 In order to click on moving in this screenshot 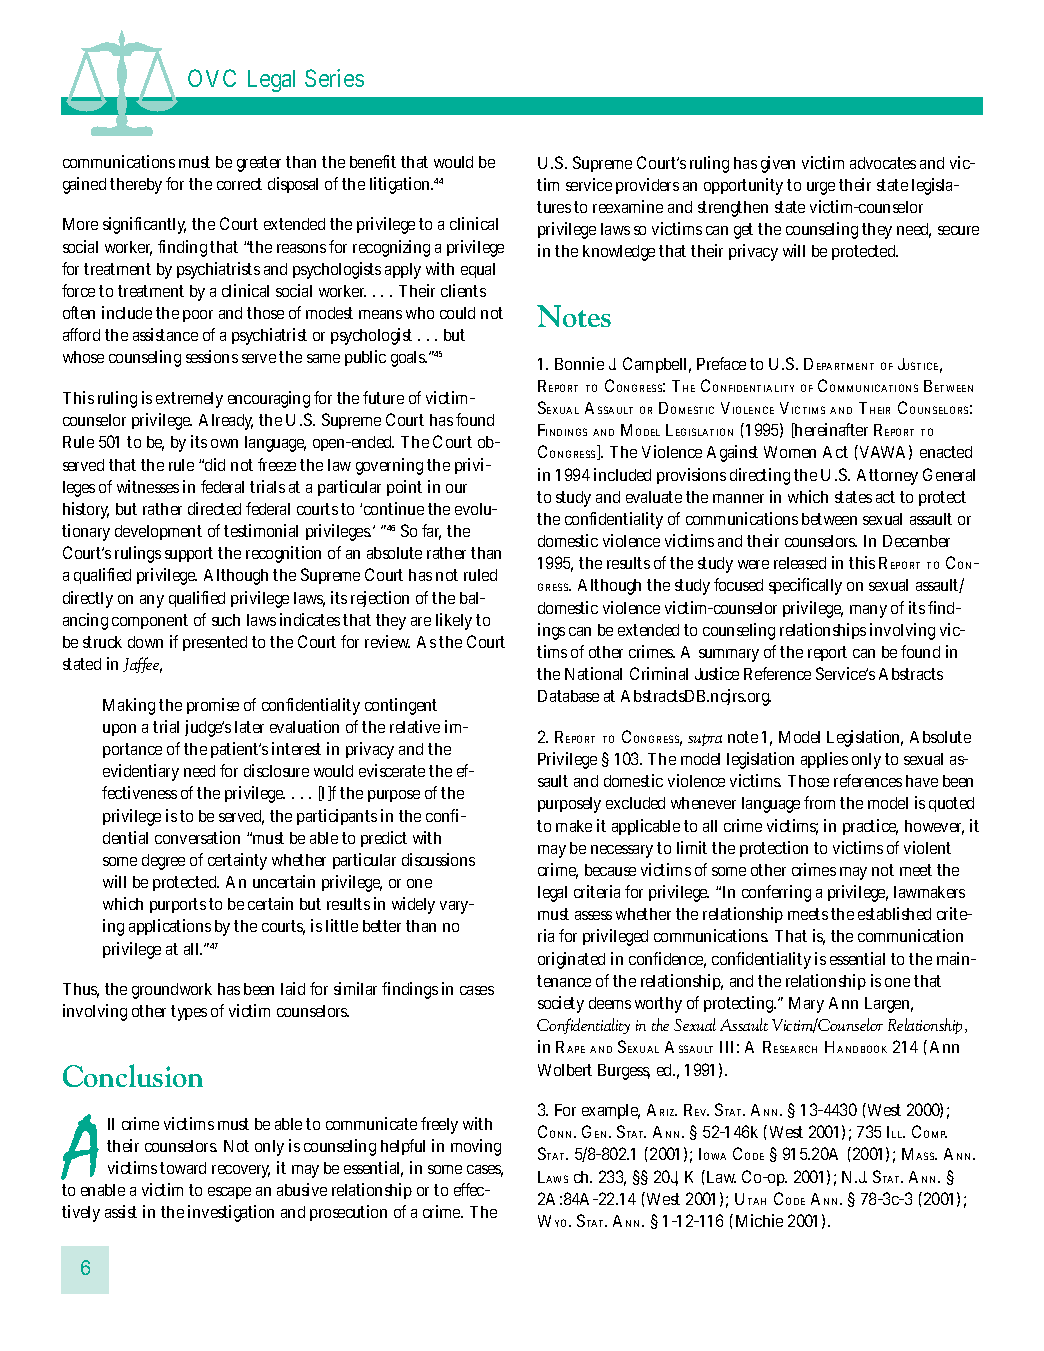, I will do `click(476, 1147)`.
